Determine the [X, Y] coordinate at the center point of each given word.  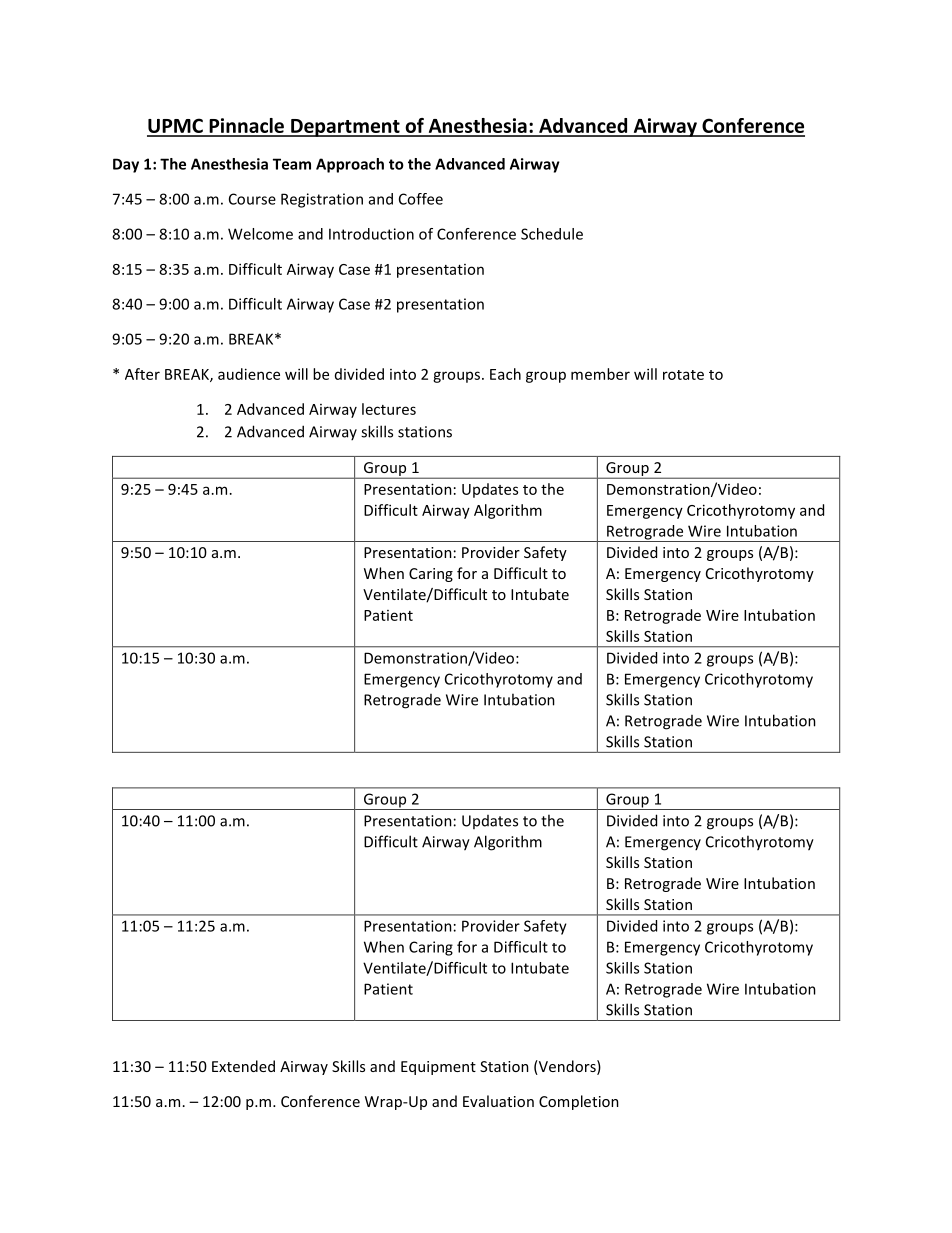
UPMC [176, 127]
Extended [243, 1066]
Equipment [438, 1068]
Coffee [421, 199]
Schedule [552, 234]
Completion [579, 1102]
